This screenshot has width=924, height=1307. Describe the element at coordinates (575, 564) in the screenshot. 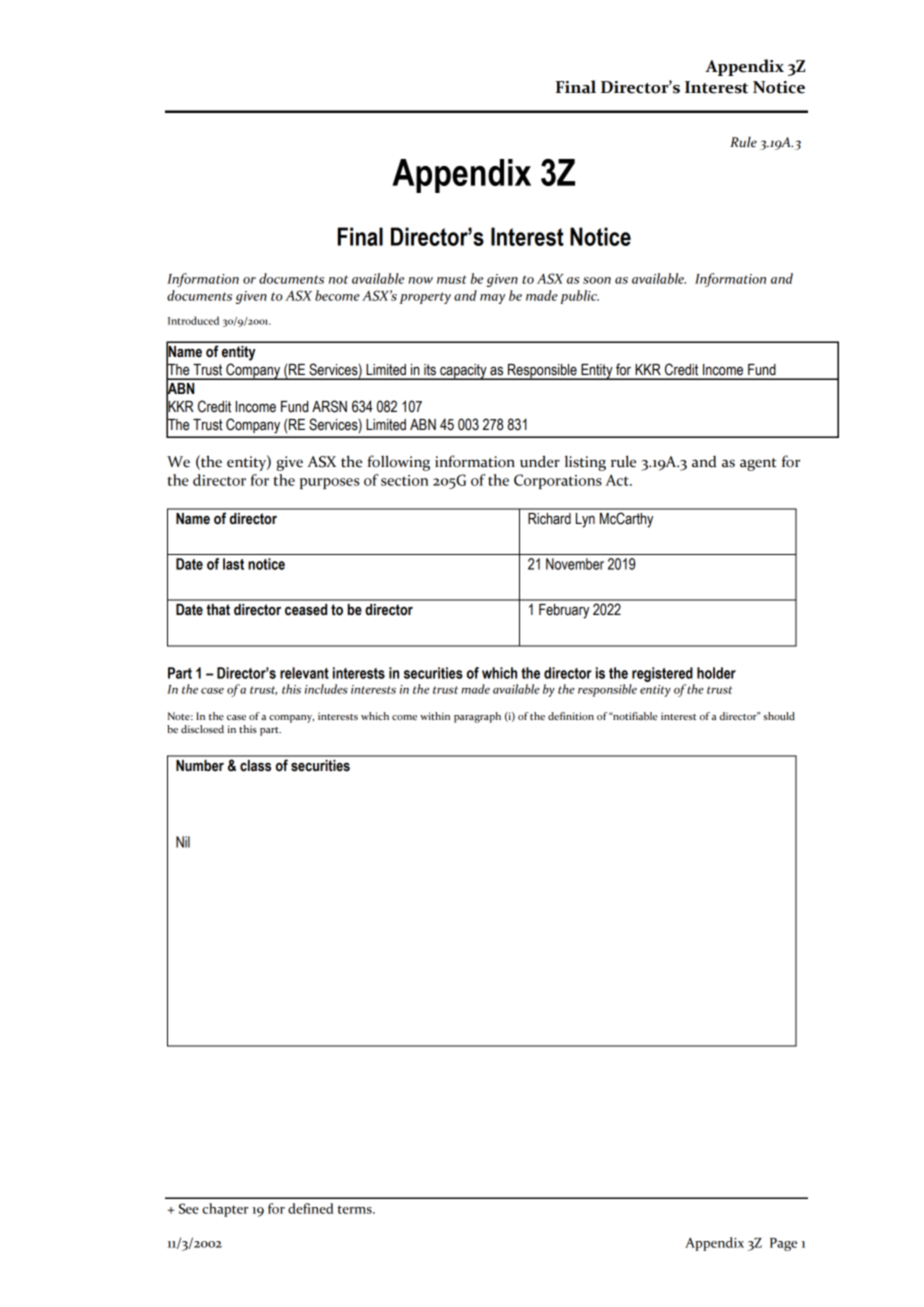

I see `November` at that location.
